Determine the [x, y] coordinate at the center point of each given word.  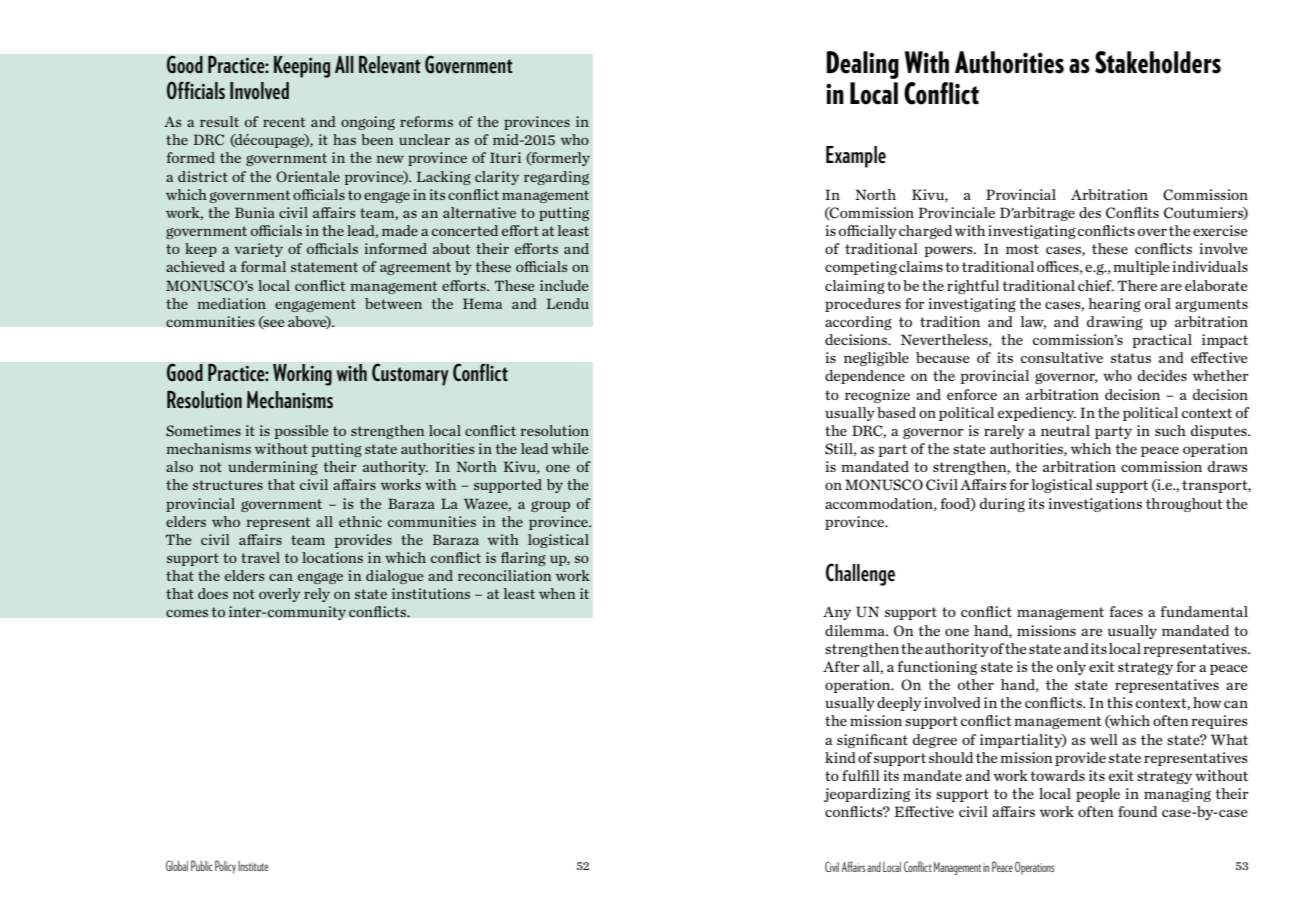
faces [1126, 611]
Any [837, 613]
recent [284, 122]
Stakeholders [1158, 62]
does [213, 593]
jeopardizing [867, 795]
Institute [253, 866]
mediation [231, 303]
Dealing [863, 65]
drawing [1115, 323]
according [858, 323]
